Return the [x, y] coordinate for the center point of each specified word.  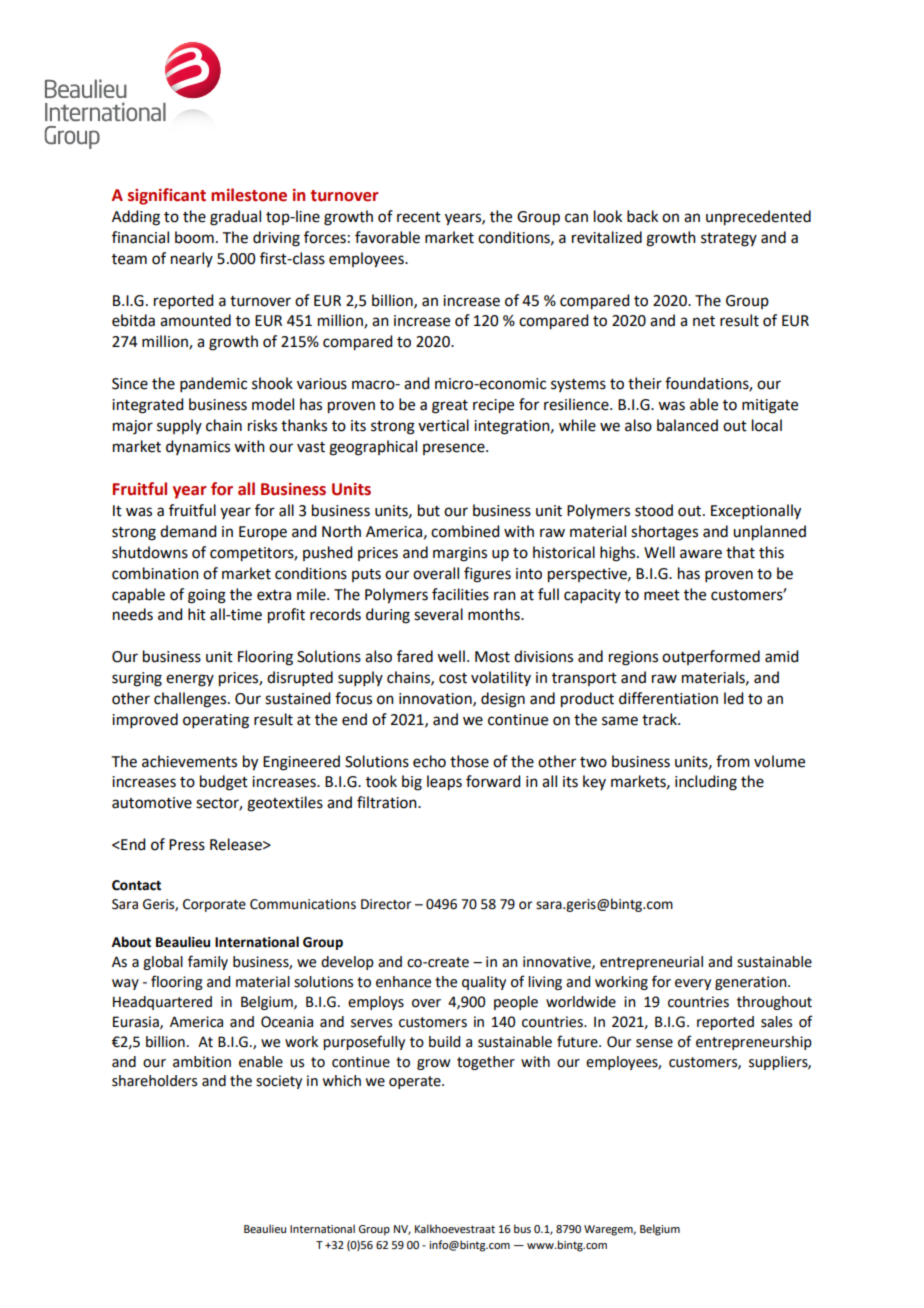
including [706, 783]
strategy [729, 240]
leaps [444, 783]
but [429, 510]
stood [654, 510]
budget [224, 783]
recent [419, 217]
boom [194, 237]
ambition [202, 1062]
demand [188, 531]
